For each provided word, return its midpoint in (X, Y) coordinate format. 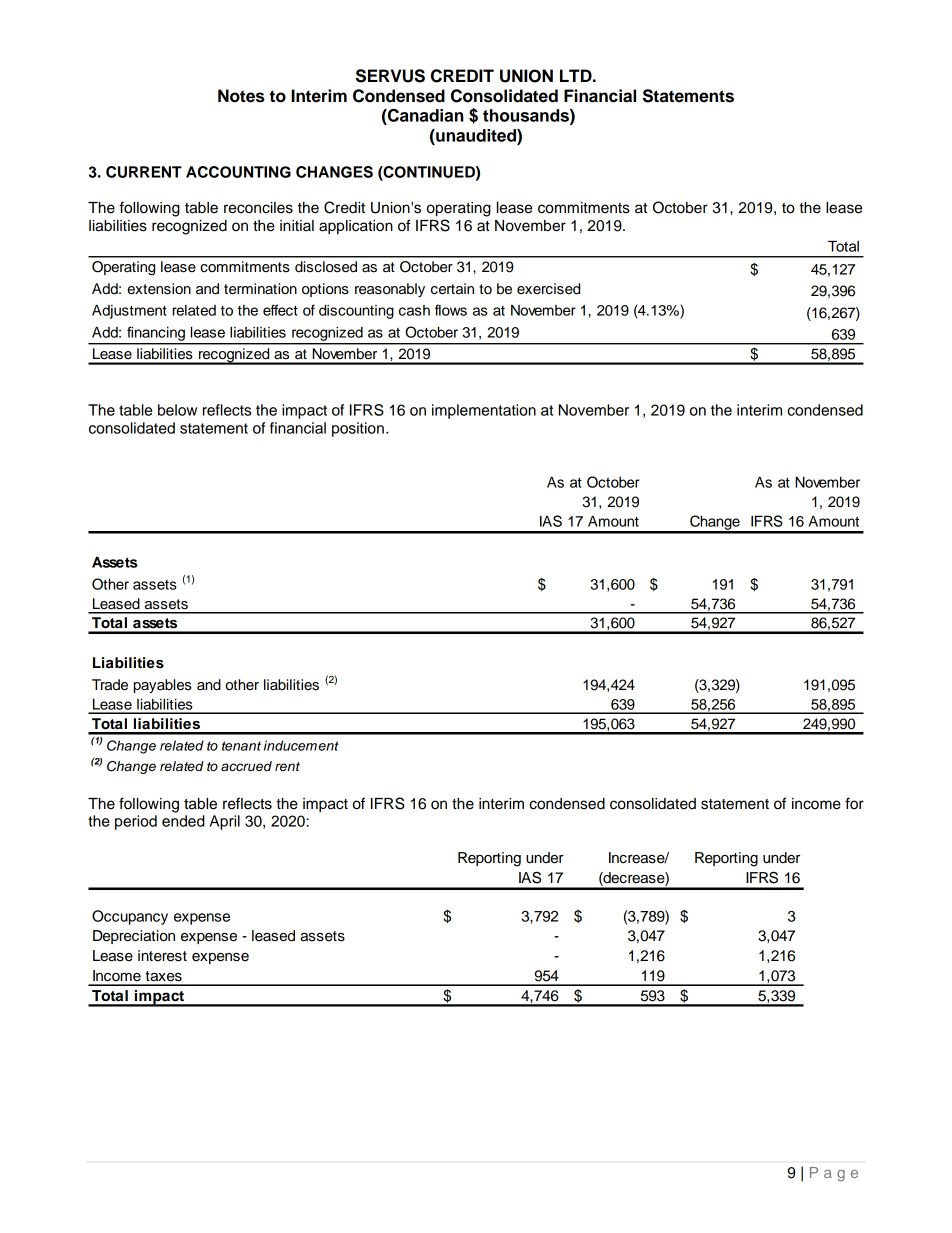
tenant (241, 746)
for (854, 803)
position (358, 429)
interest (162, 956)
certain (452, 289)
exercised (548, 289)
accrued (246, 766)
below (177, 410)
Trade (110, 685)
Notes (241, 96)
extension (159, 289)
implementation (484, 411)
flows (451, 310)
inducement (301, 745)
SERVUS (390, 76)
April (225, 822)
